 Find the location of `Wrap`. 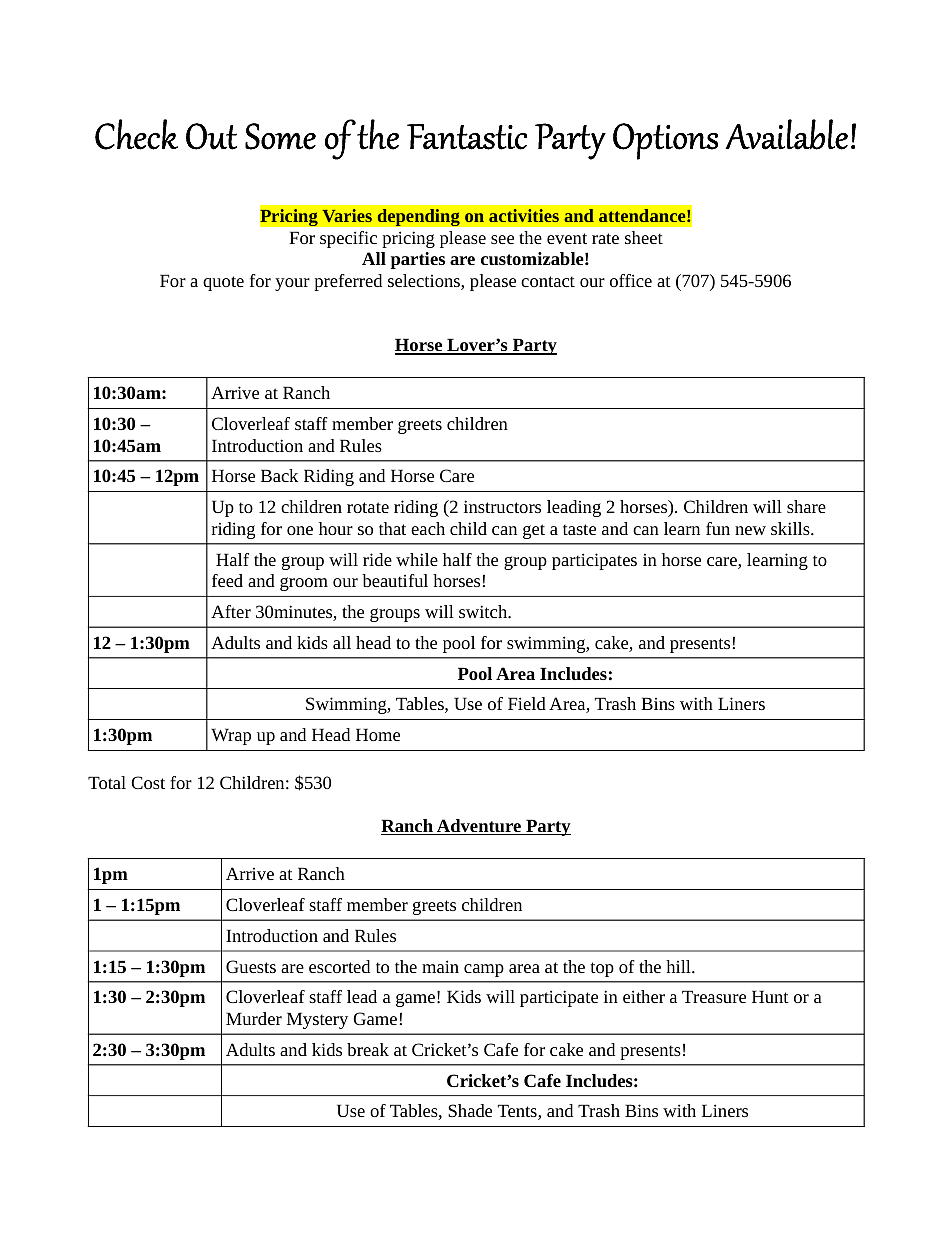

Wrap is located at coordinates (231, 736).
